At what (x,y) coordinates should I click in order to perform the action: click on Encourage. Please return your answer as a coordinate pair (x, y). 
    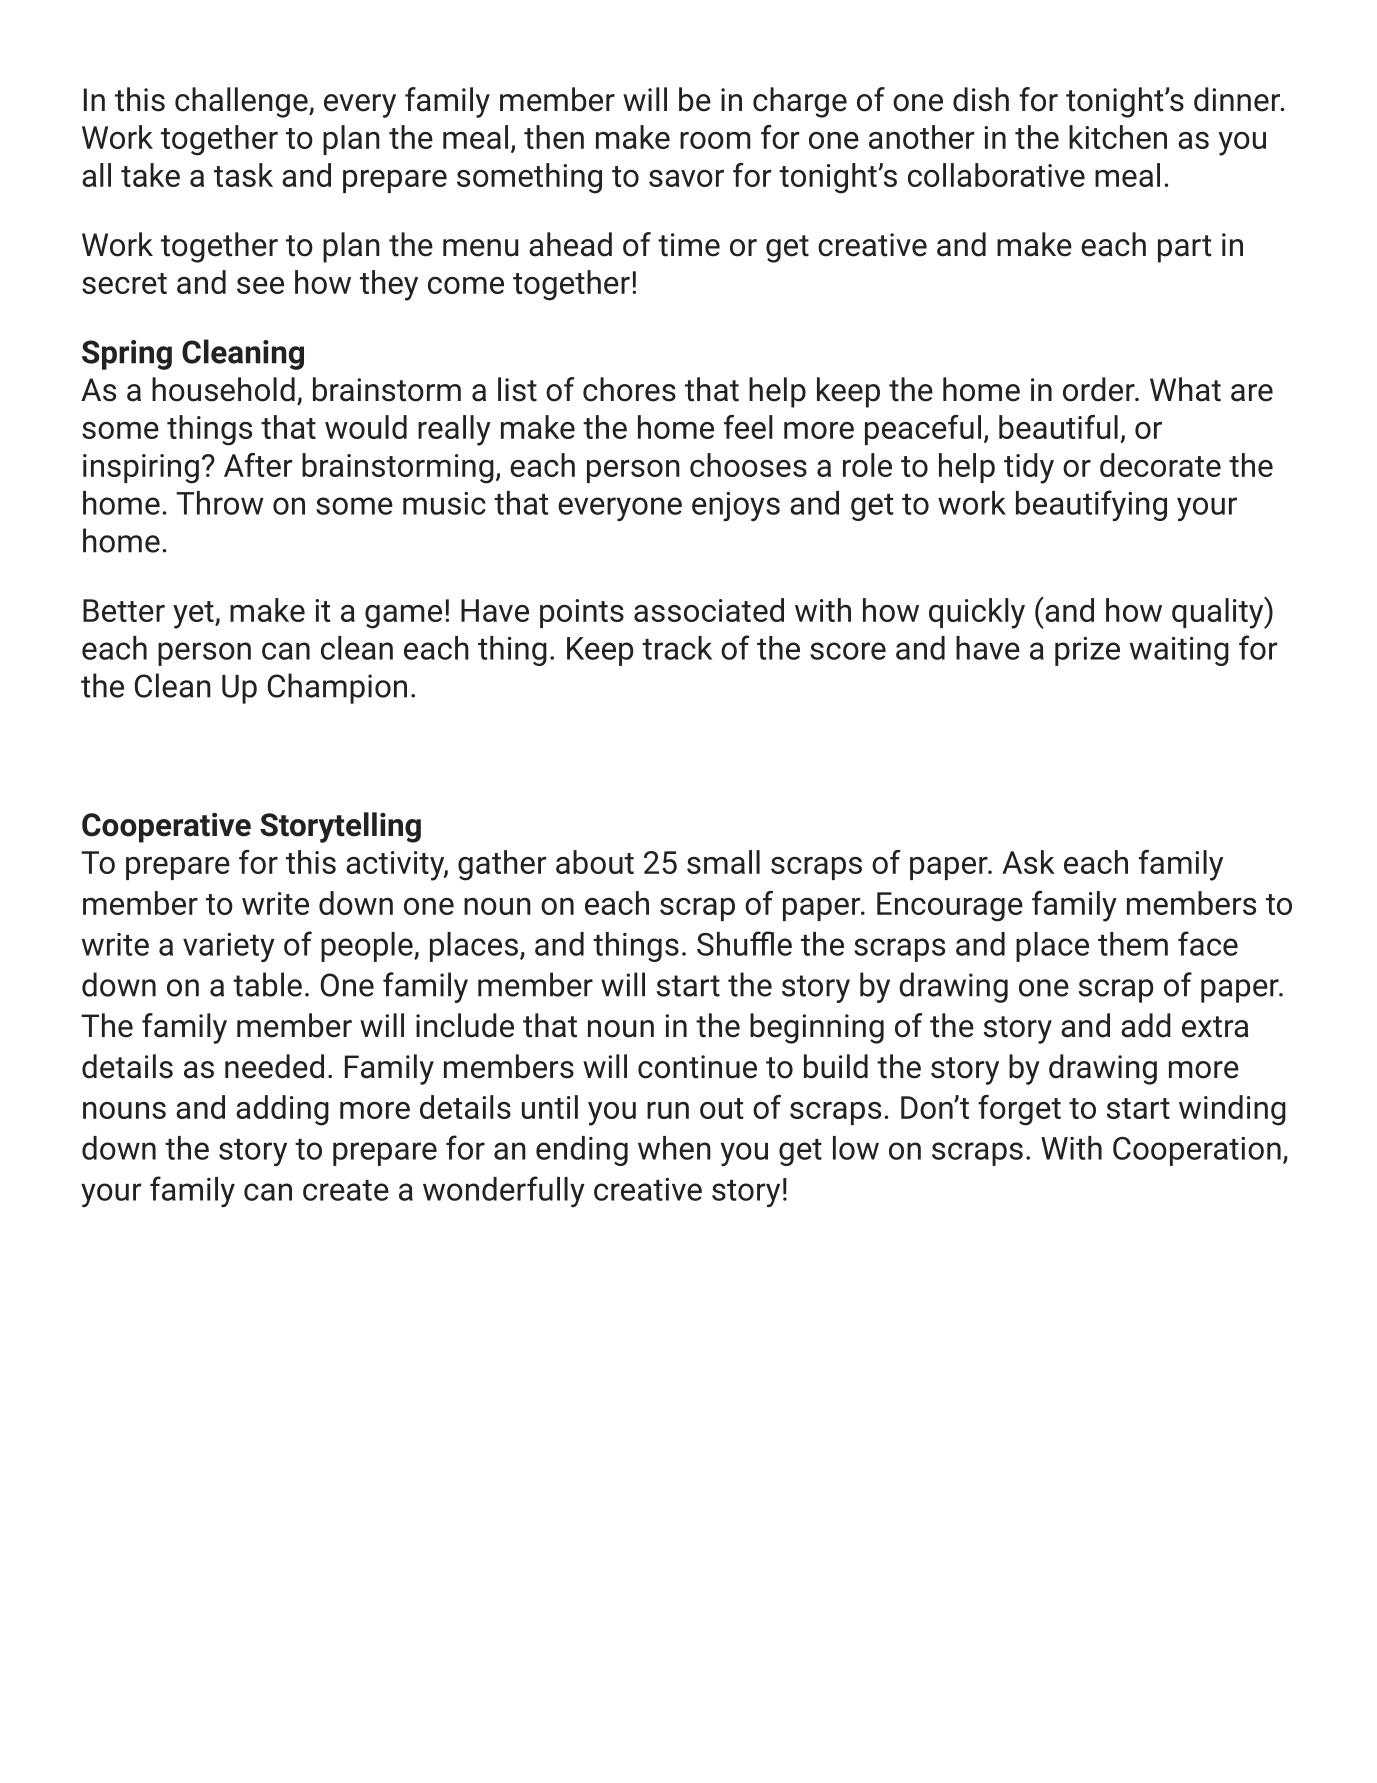
    Looking at the image, I should click on (950, 907).
